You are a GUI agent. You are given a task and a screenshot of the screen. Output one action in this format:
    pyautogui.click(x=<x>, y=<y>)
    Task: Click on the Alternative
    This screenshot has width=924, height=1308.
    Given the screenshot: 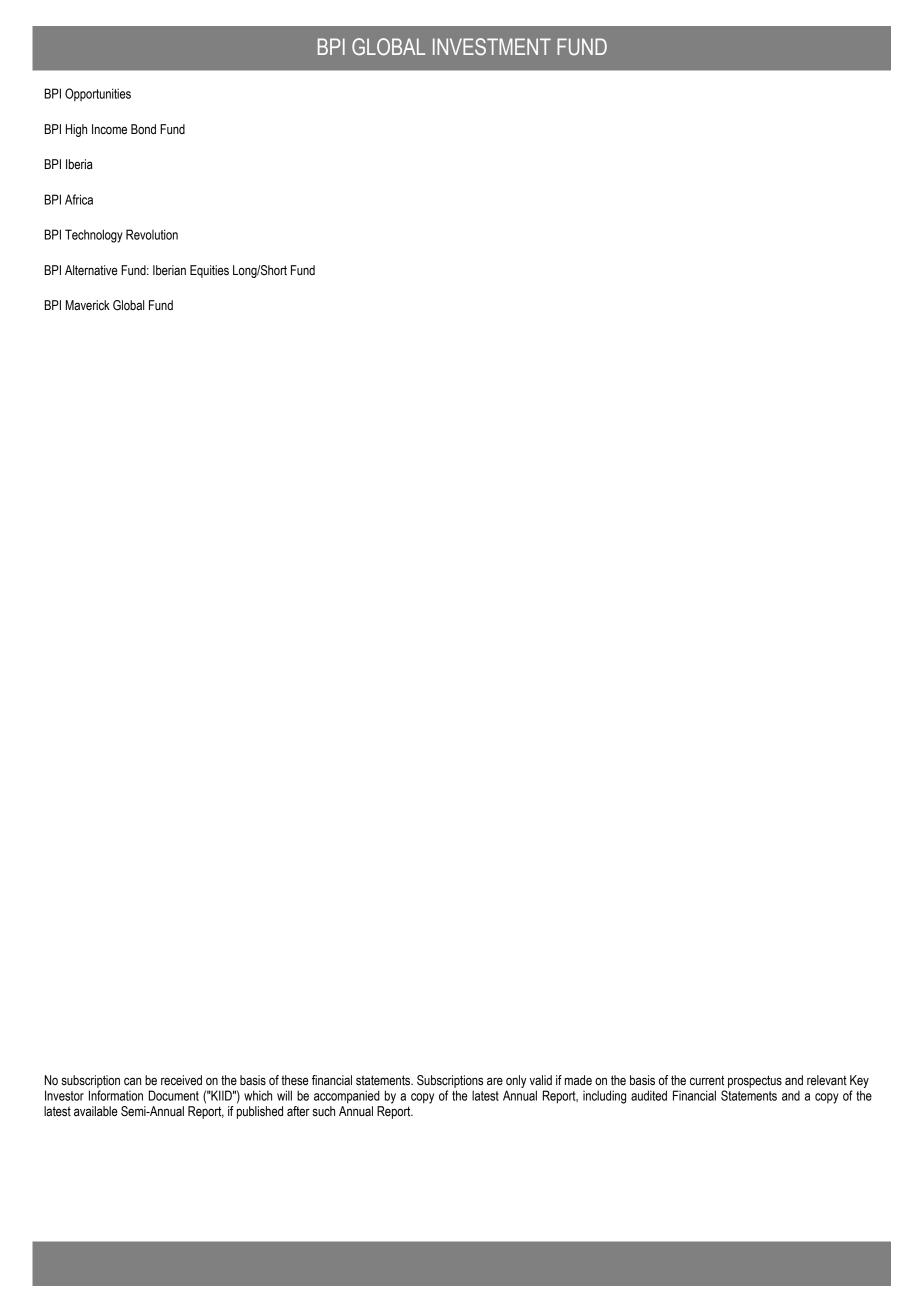 What is the action you would take?
    pyautogui.click(x=91, y=270)
